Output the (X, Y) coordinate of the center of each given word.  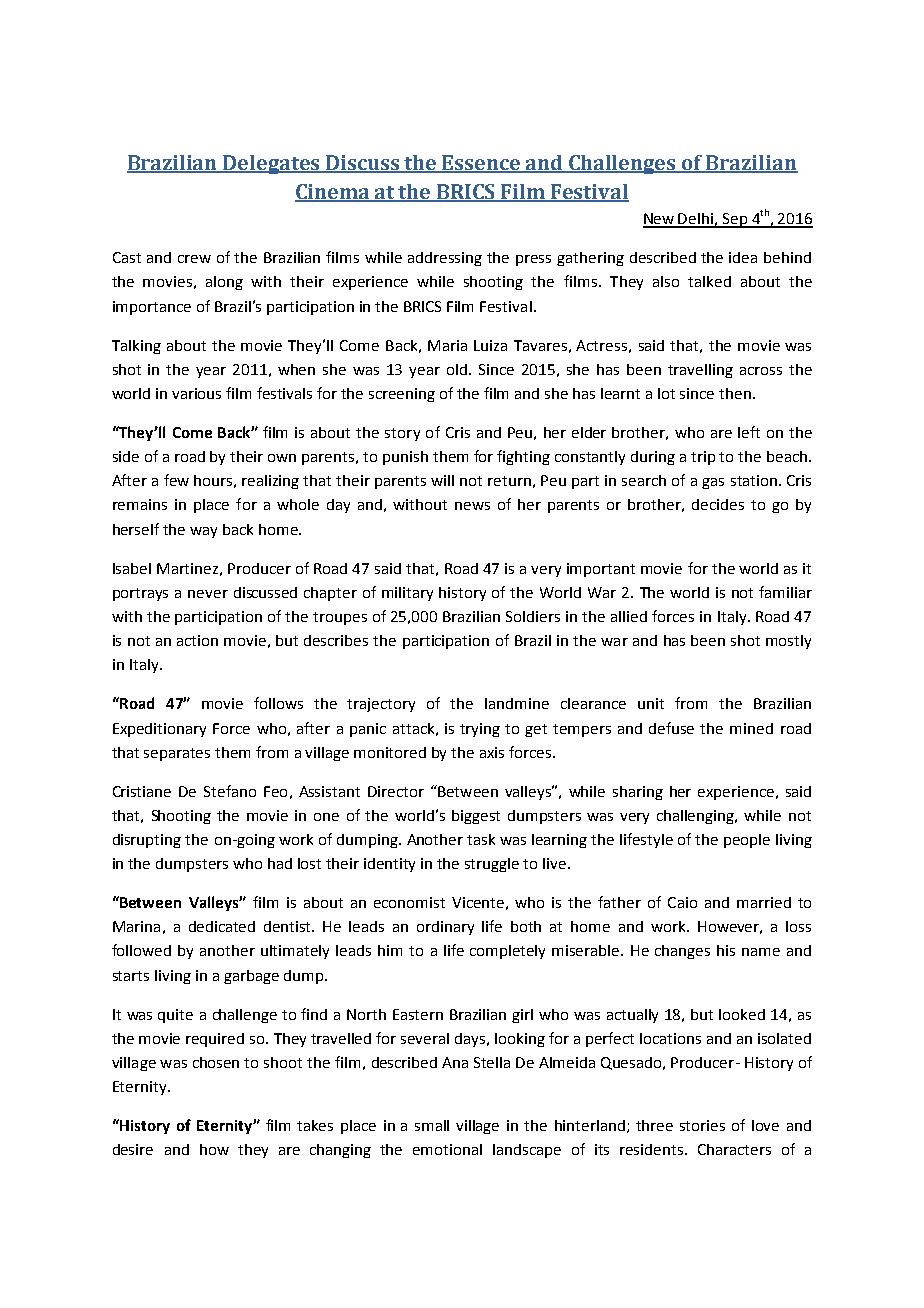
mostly (788, 642)
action (197, 640)
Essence (482, 163)
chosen (216, 1062)
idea (743, 257)
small (432, 1125)
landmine (517, 703)
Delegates (272, 164)
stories (702, 1125)
